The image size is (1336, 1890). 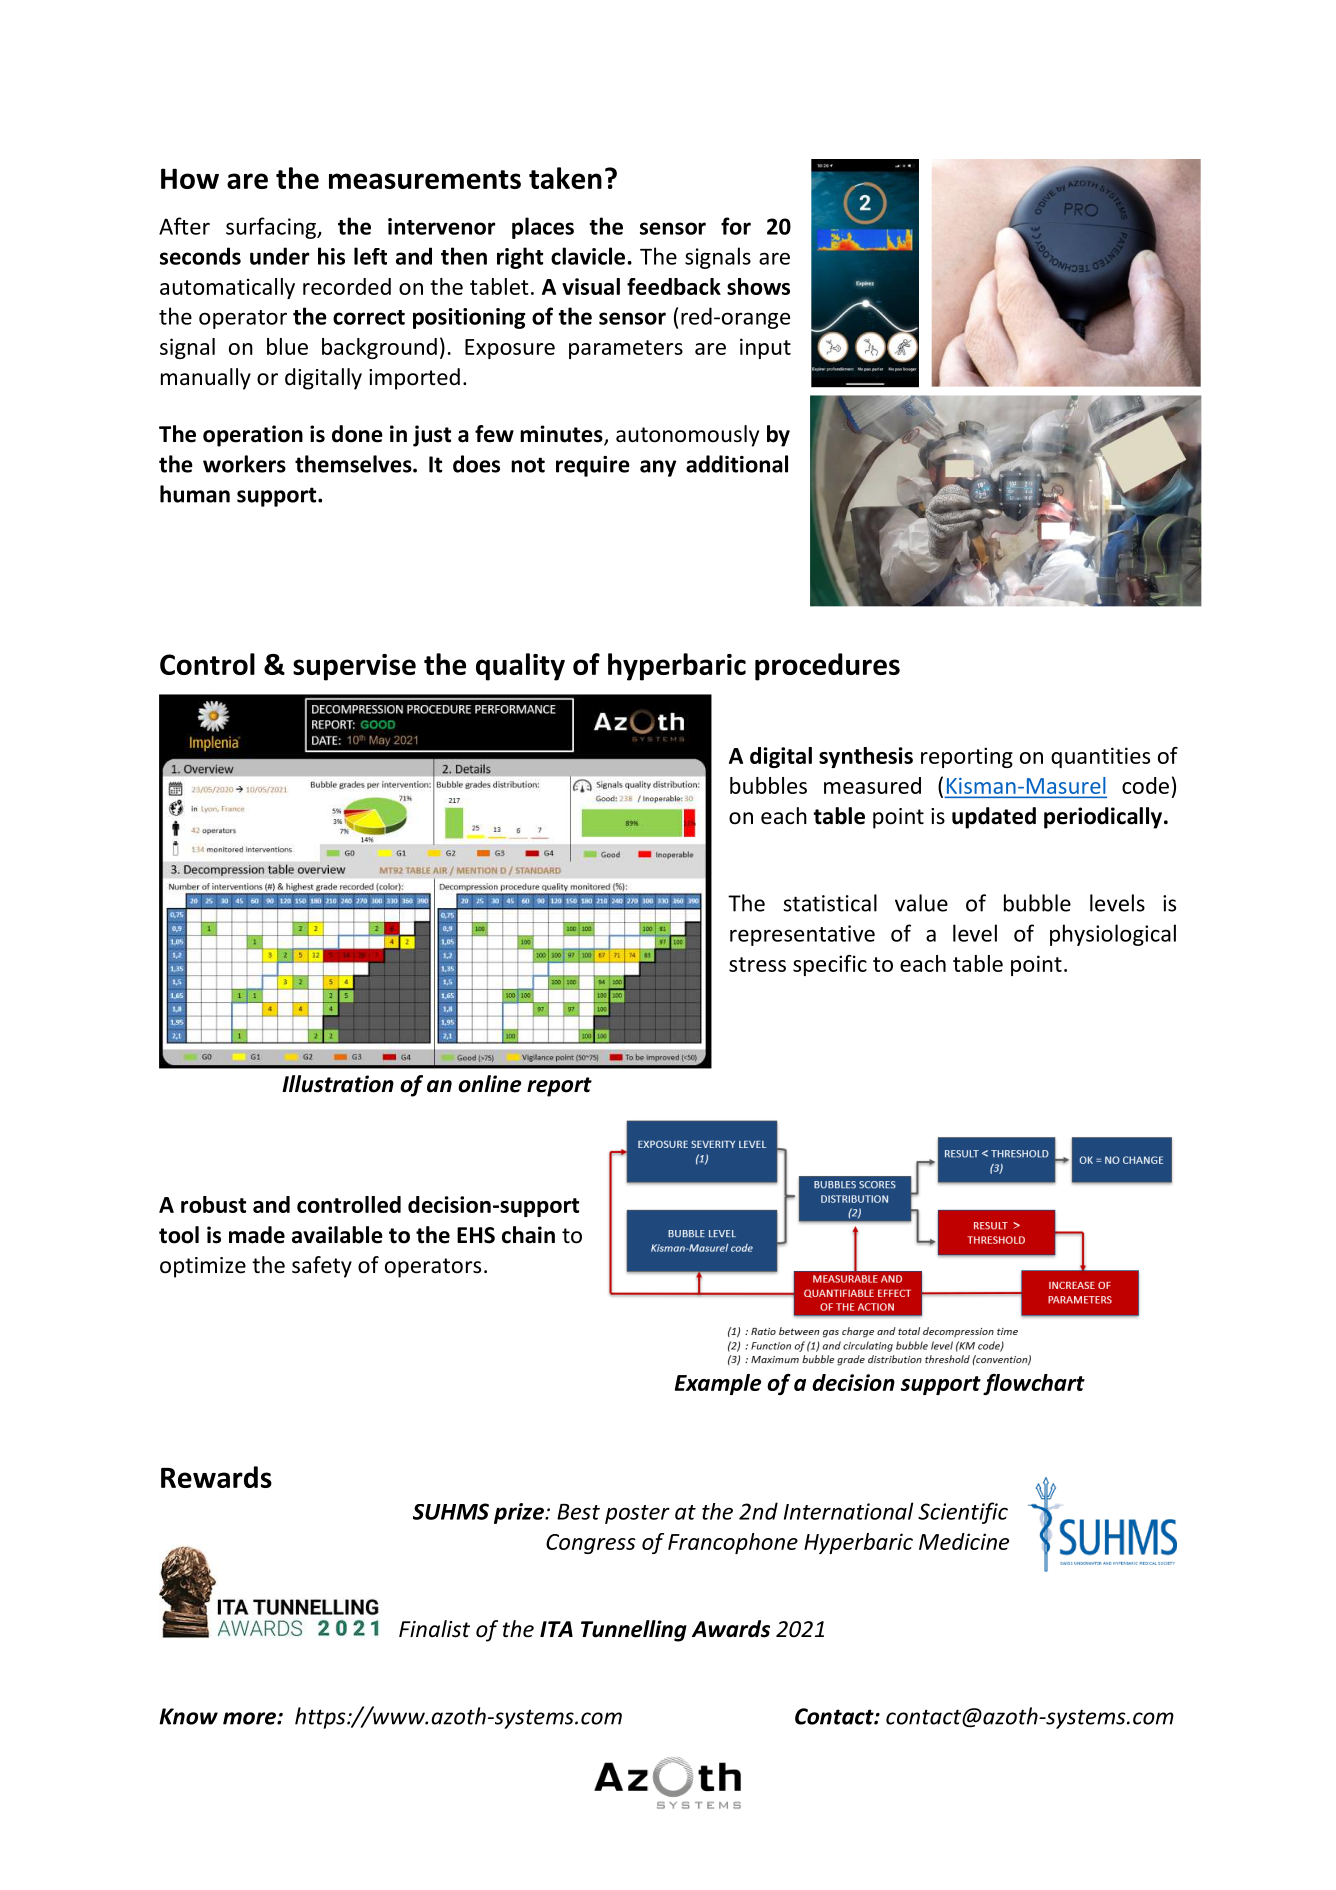 I want to click on surfacing, so click(x=272, y=228).
